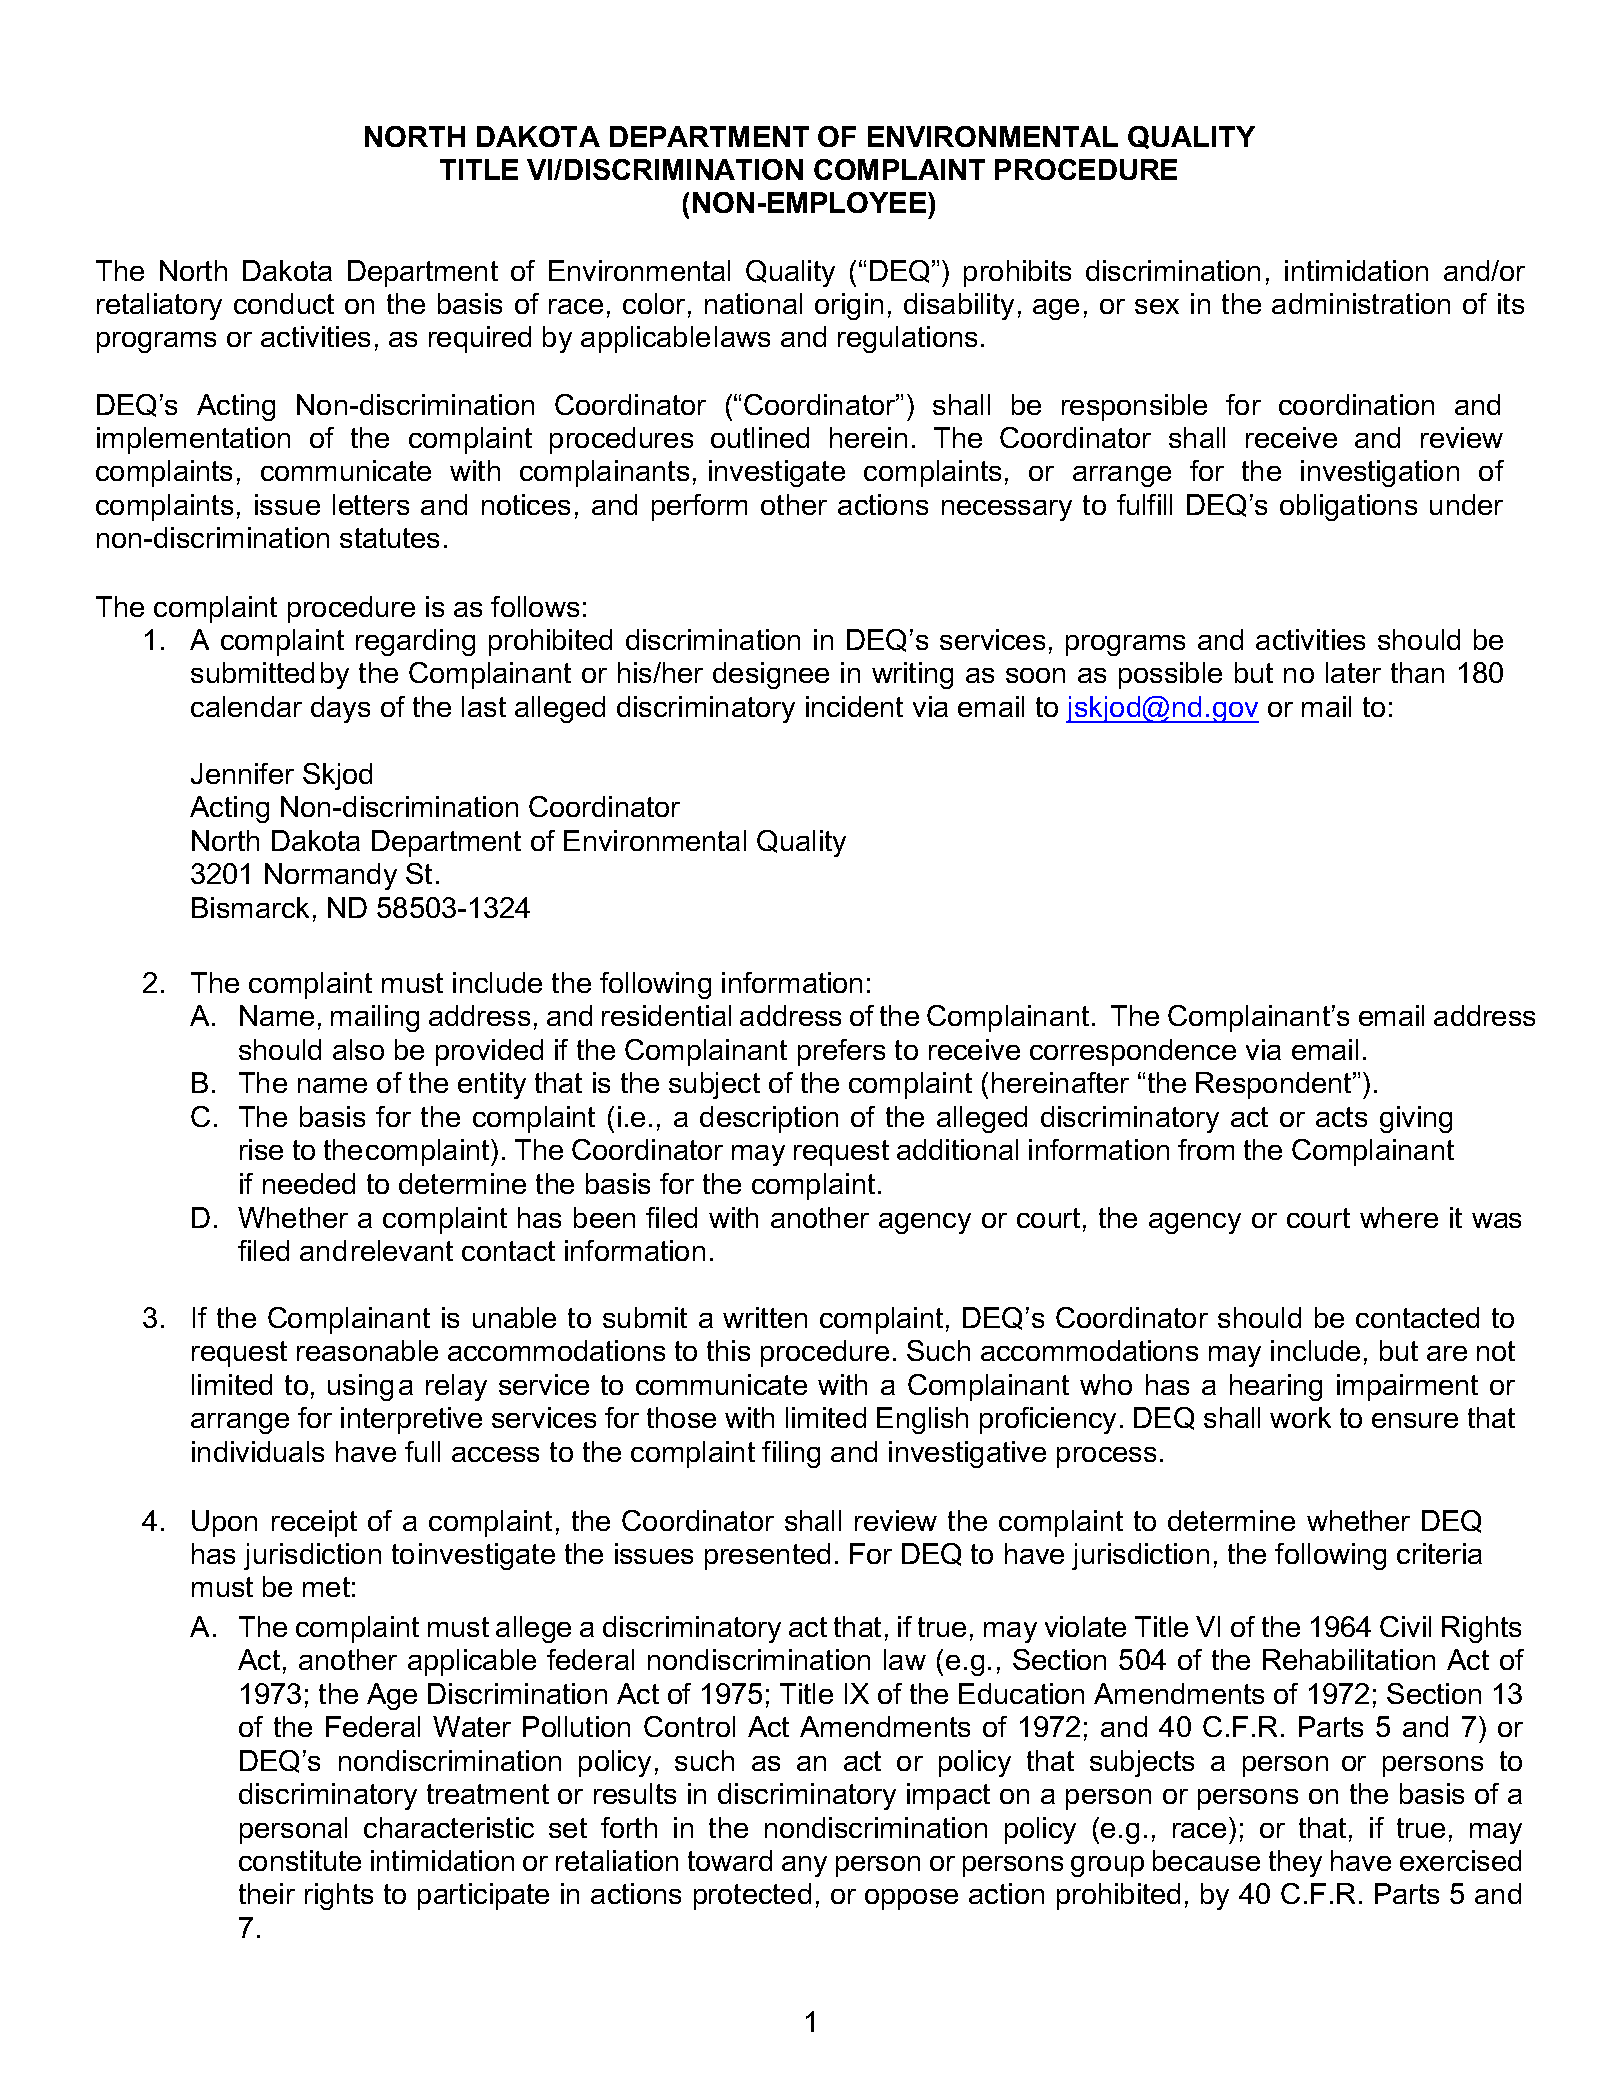 The height and width of the page is (2095, 1619). Describe the element at coordinates (284, 303) in the page. I see `conduct` at that location.
